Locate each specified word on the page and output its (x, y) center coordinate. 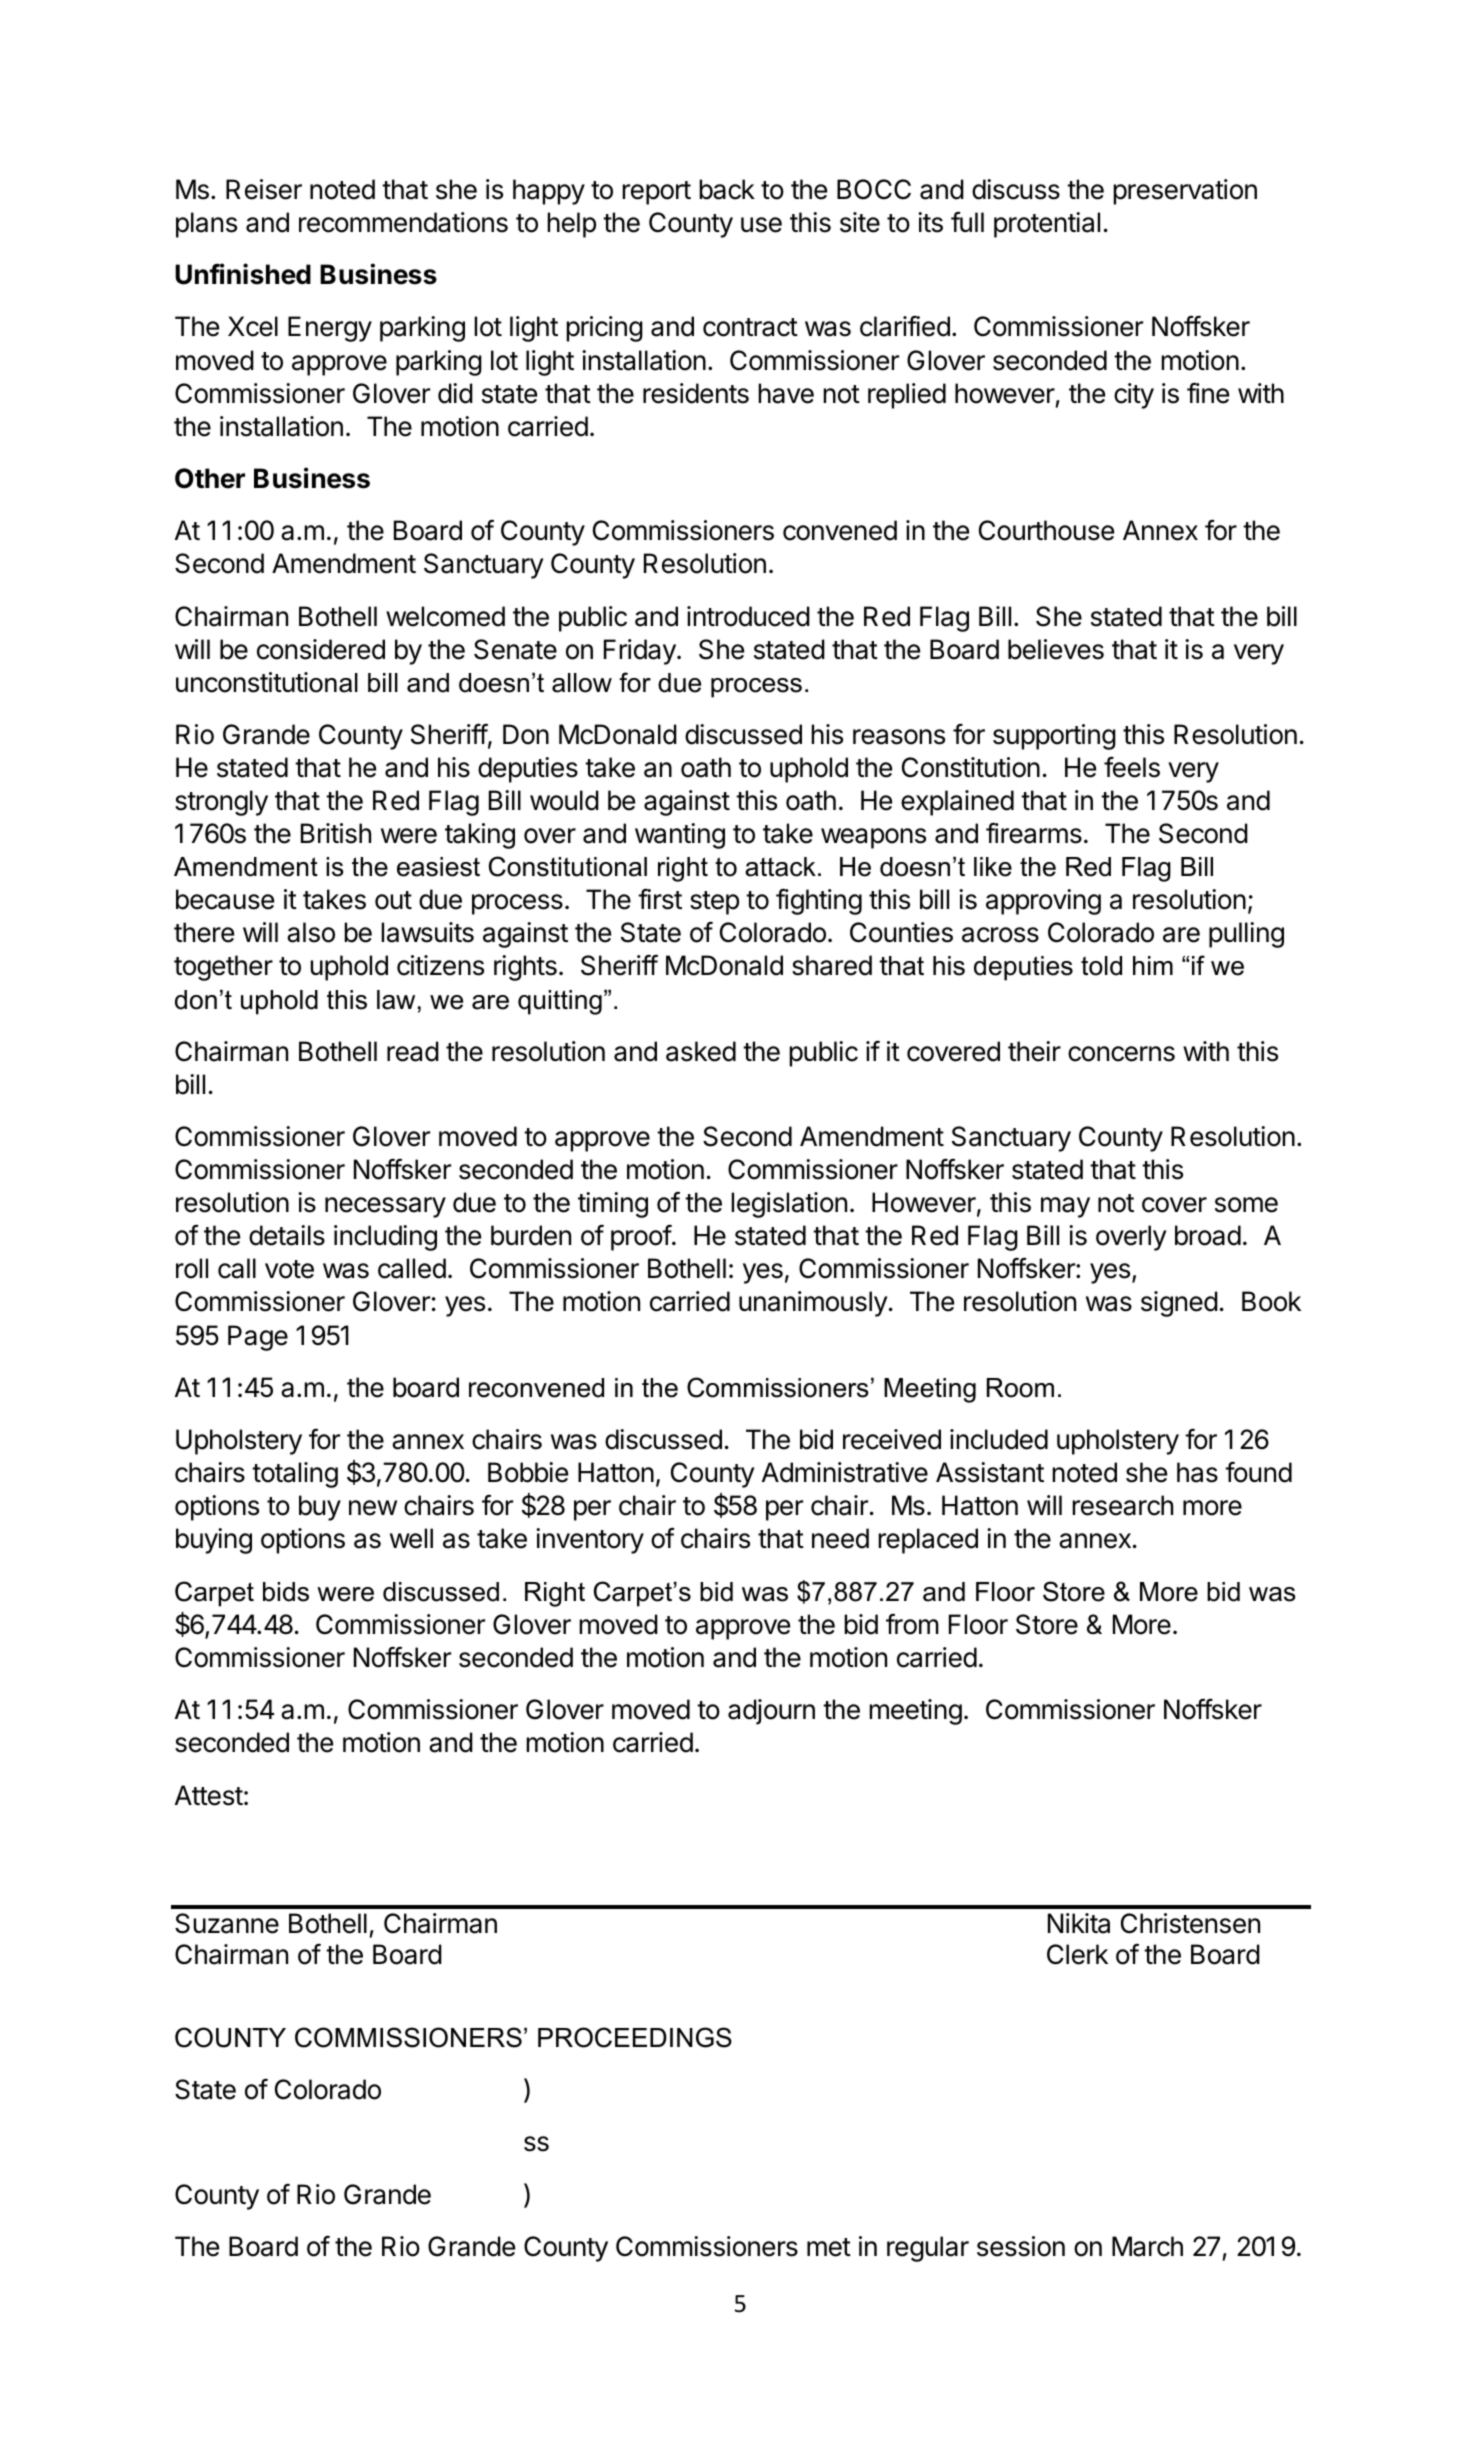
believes (1056, 649)
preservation (1185, 192)
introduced (748, 616)
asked (701, 1051)
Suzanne (227, 1923)
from (912, 1624)
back (727, 189)
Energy (330, 329)
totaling (295, 1475)
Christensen (1190, 1923)
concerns (1121, 1054)
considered (321, 649)
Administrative (845, 1472)
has (1197, 1472)
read (413, 1051)
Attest (209, 1795)
